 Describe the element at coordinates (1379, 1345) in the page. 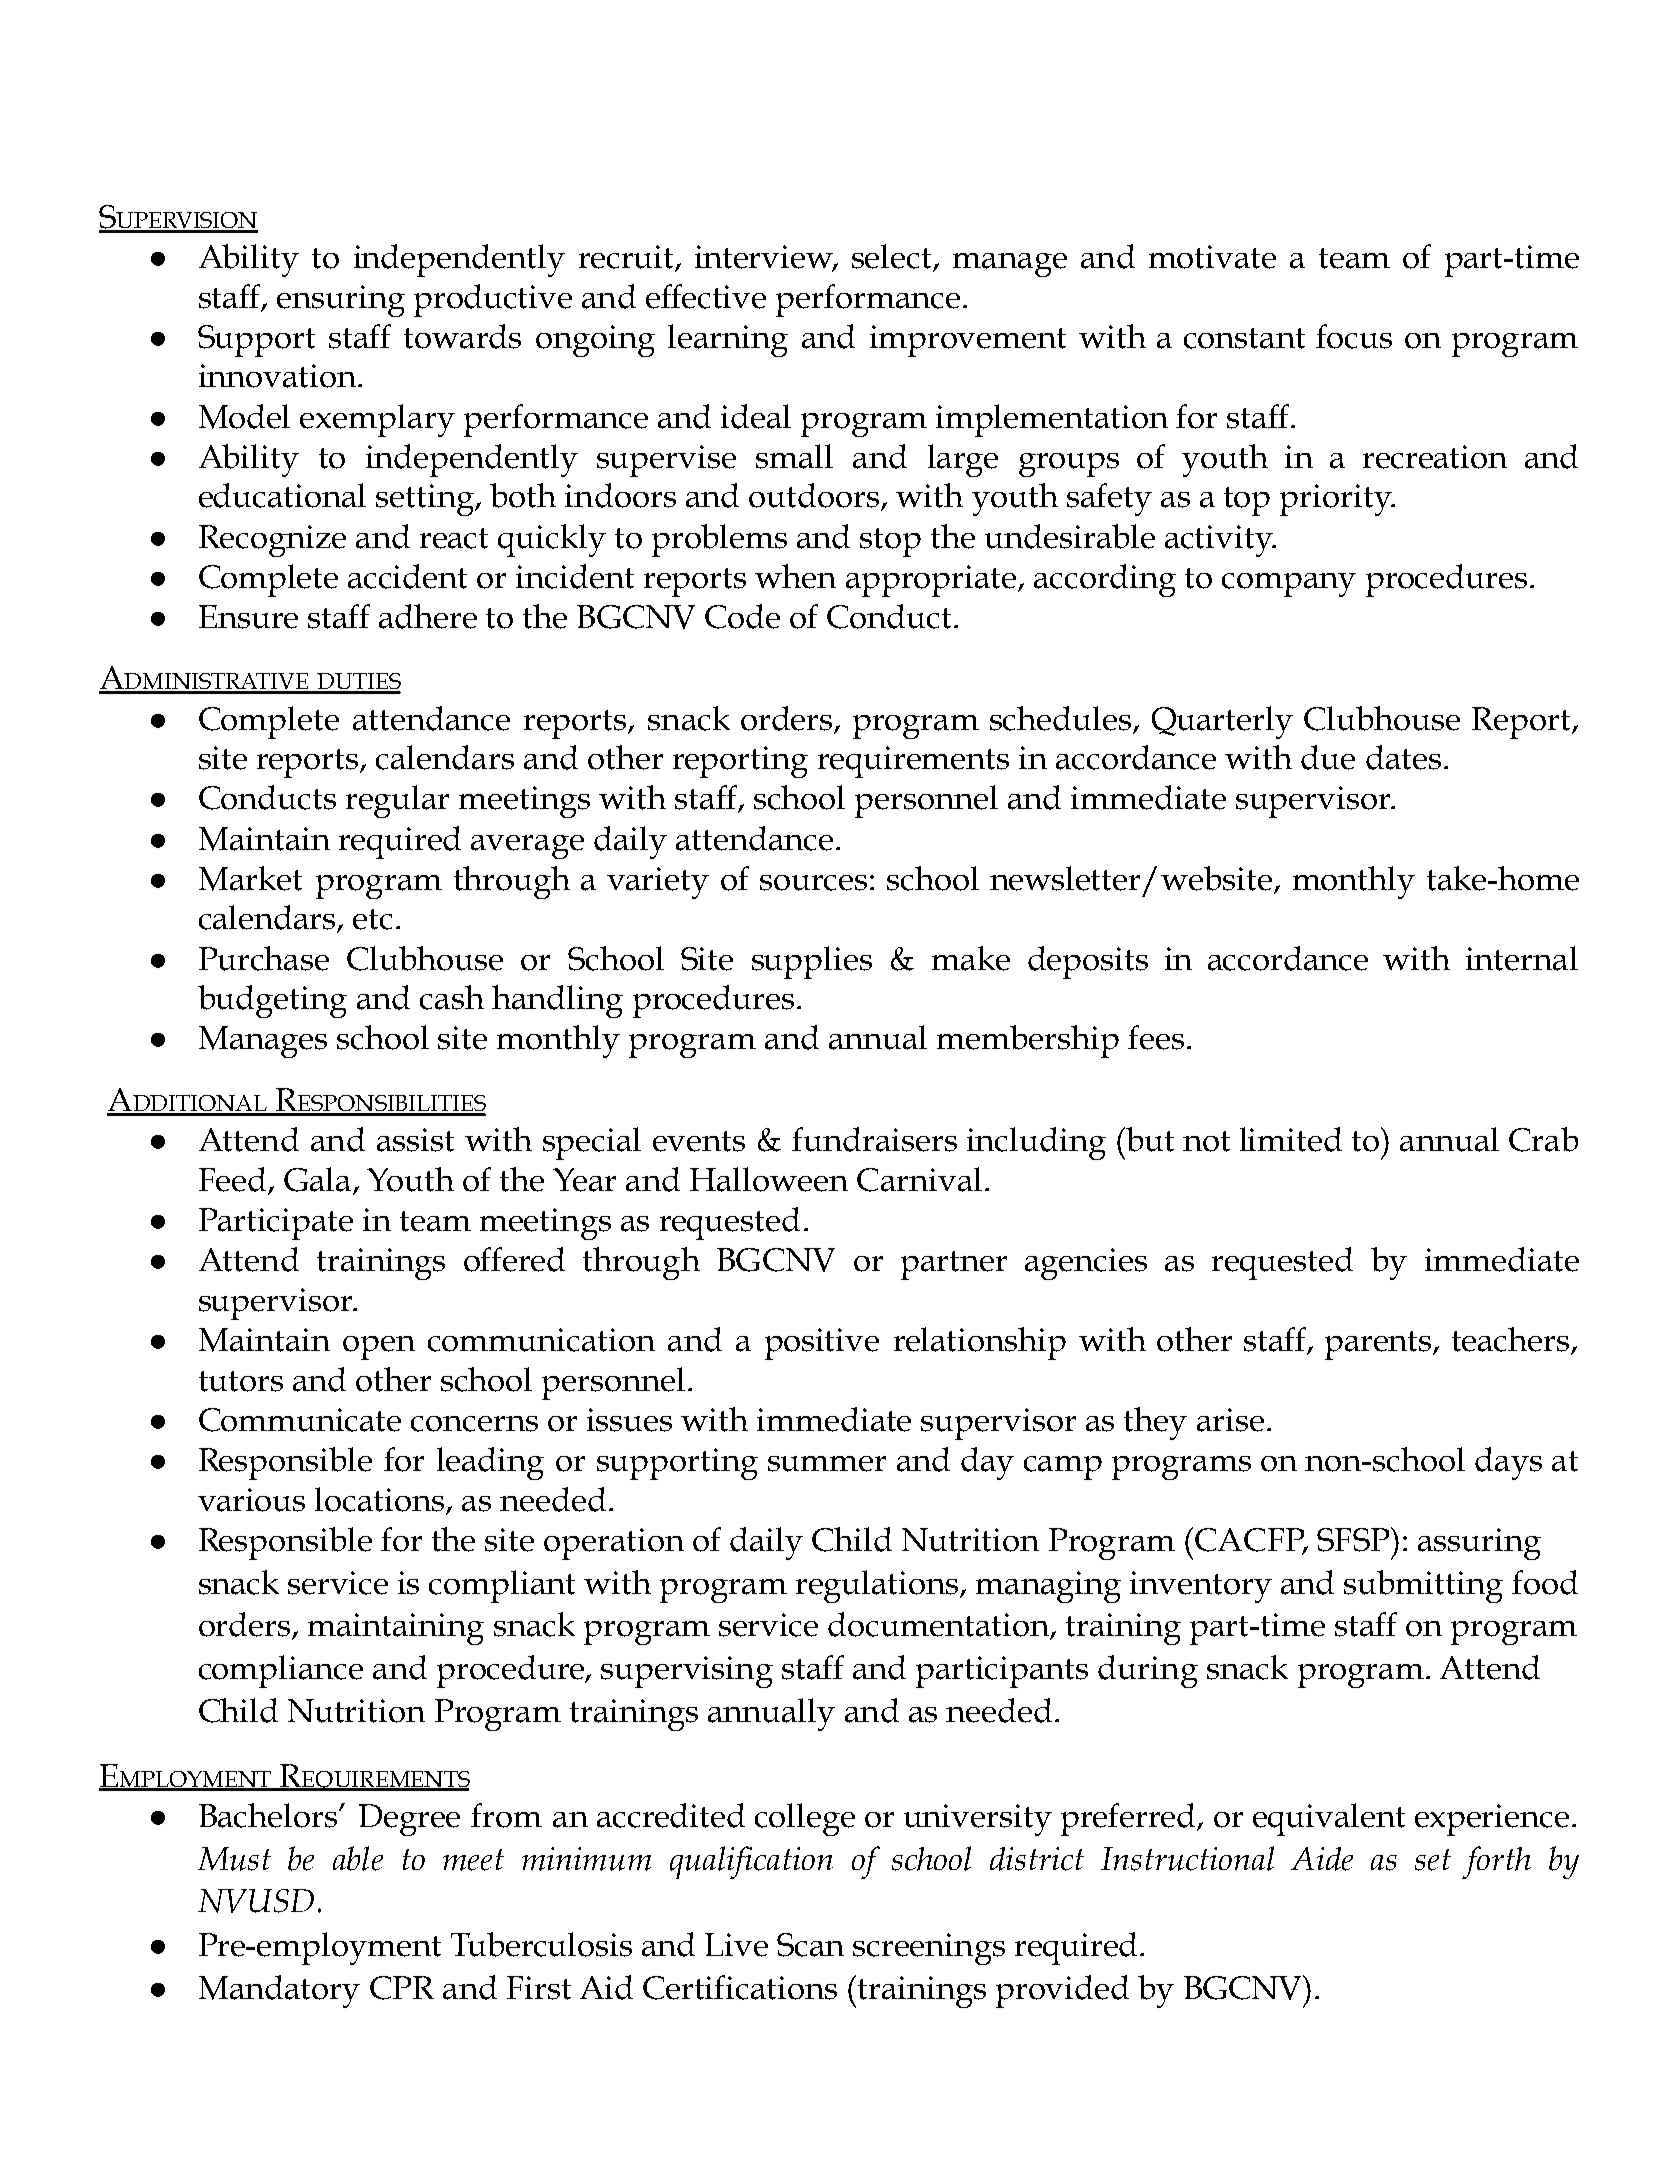

I see `parents` at that location.
